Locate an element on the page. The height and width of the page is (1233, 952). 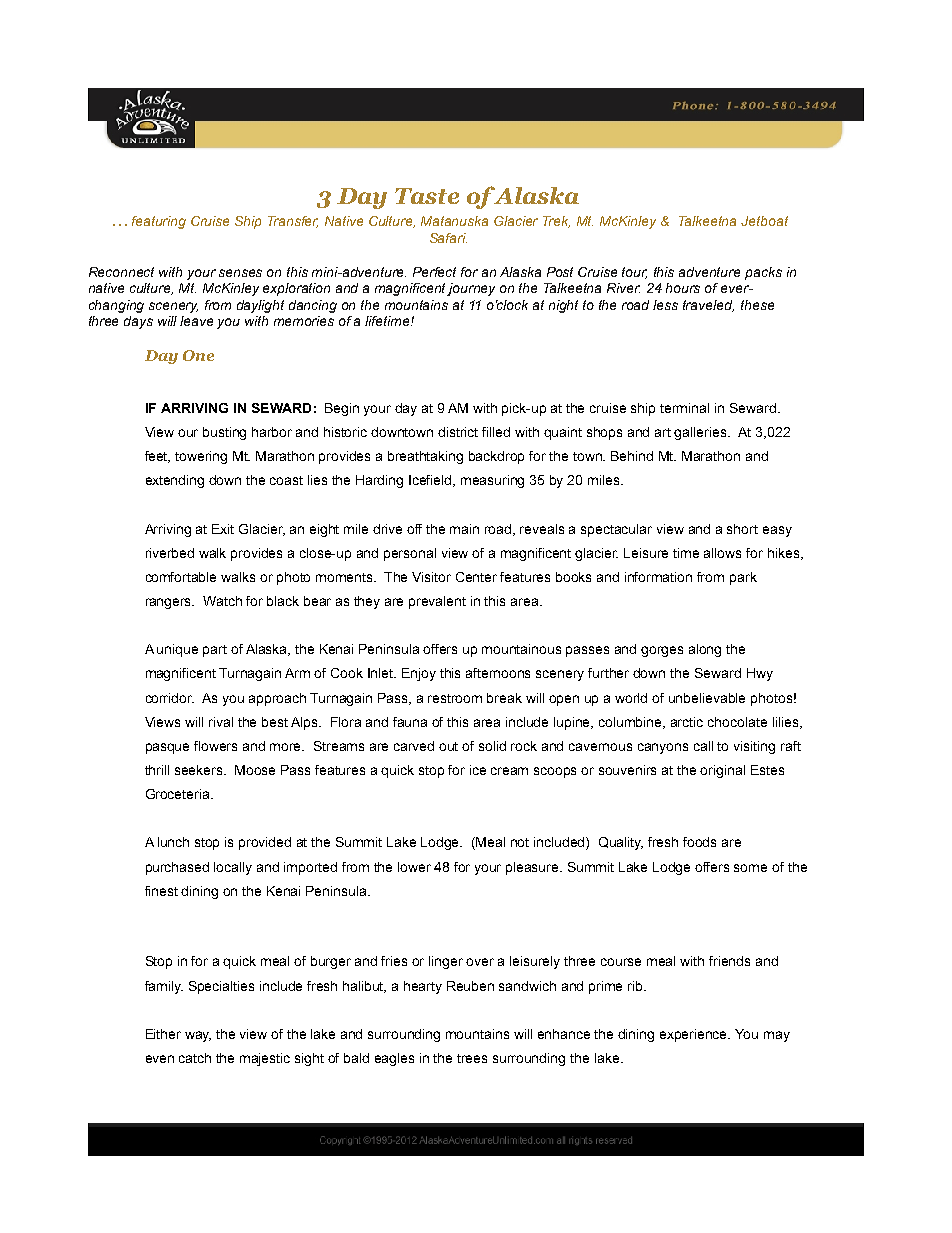
way is located at coordinates (198, 1036).
